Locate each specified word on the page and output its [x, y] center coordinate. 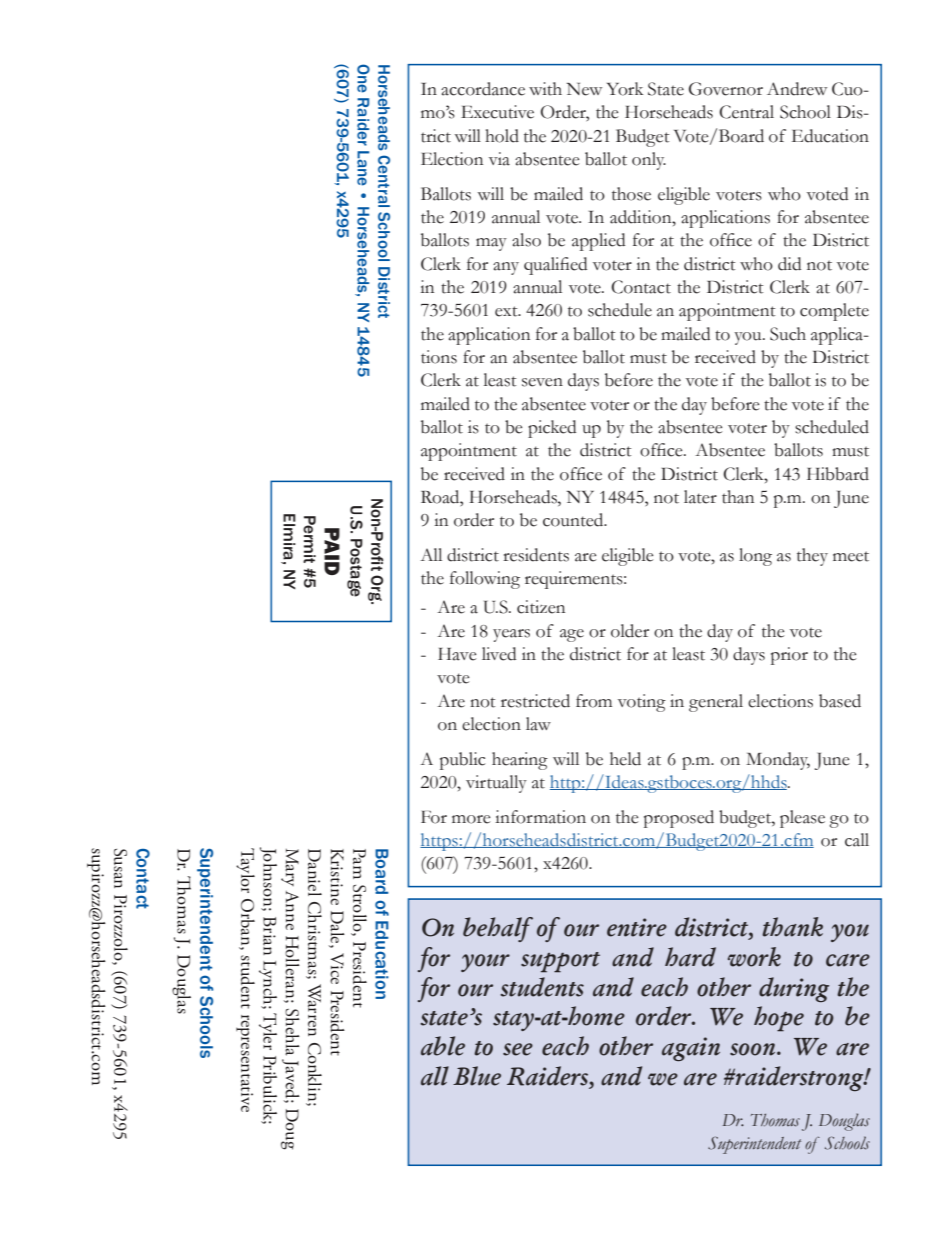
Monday [778, 761]
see [518, 1049]
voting [642, 703]
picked [552, 429]
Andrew [797, 89]
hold [502, 136]
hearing [520, 761]
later [700, 497]
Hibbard [838, 474]
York [625, 89]
